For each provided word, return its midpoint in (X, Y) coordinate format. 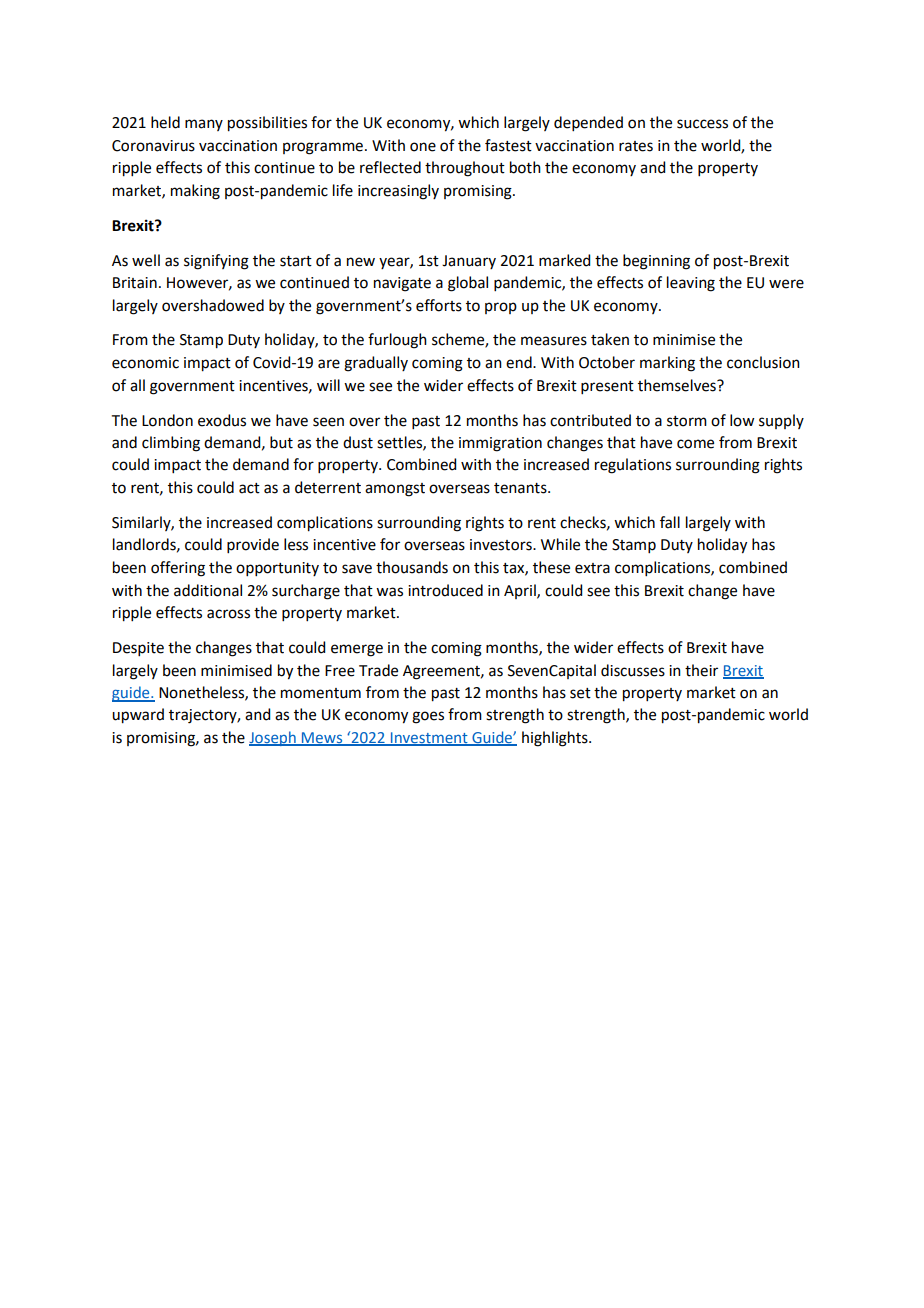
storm (687, 421)
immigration (500, 444)
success (702, 124)
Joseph (273, 738)
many (204, 125)
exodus (222, 420)
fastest (508, 145)
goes (428, 717)
